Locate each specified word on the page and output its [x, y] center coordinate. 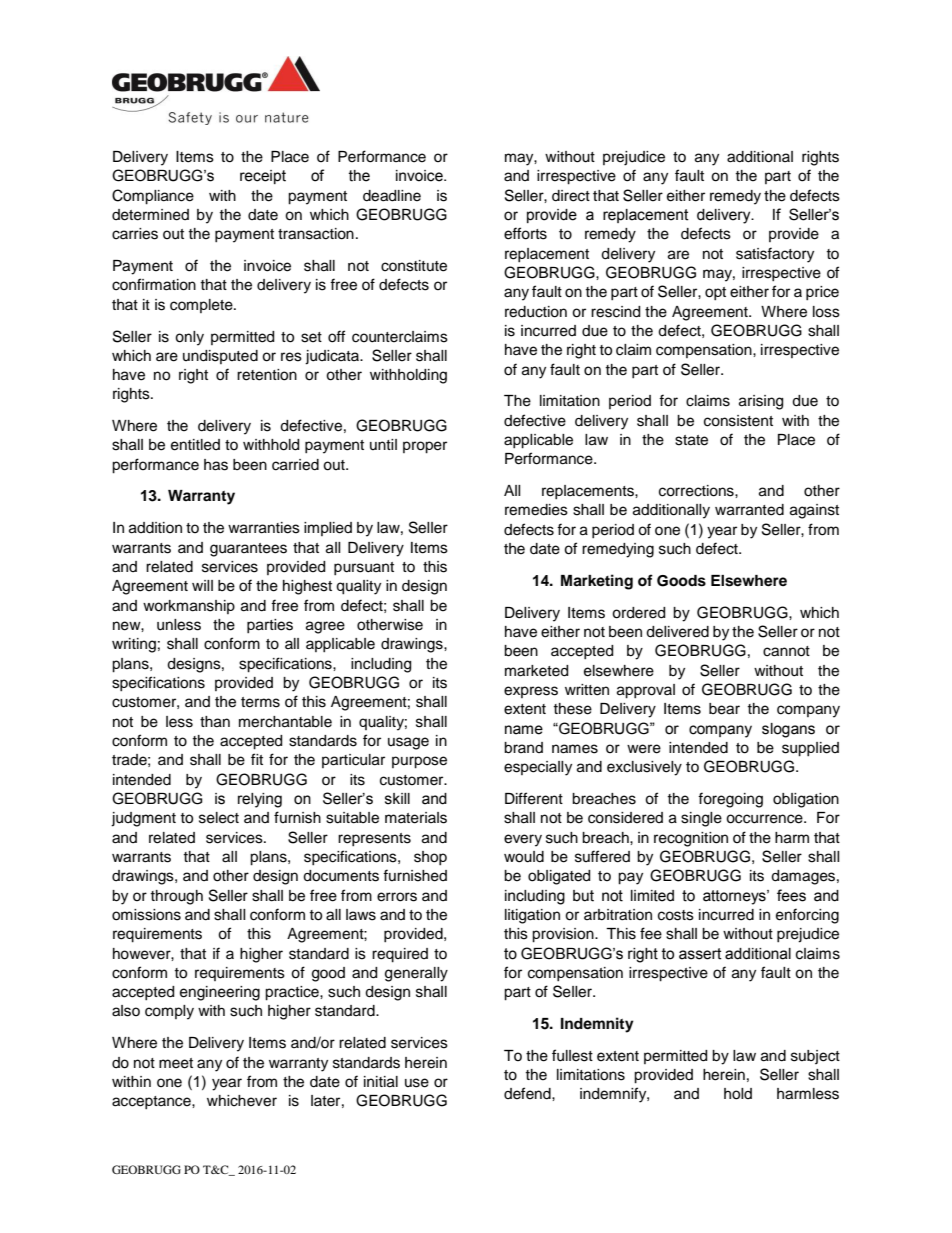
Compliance [153, 197]
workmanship [189, 607]
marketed [536, 671]
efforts [525, 233]
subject [815, 1057]
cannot [786, 651]
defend [528, 1093]
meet [176, 1063]
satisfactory [775, 255]
